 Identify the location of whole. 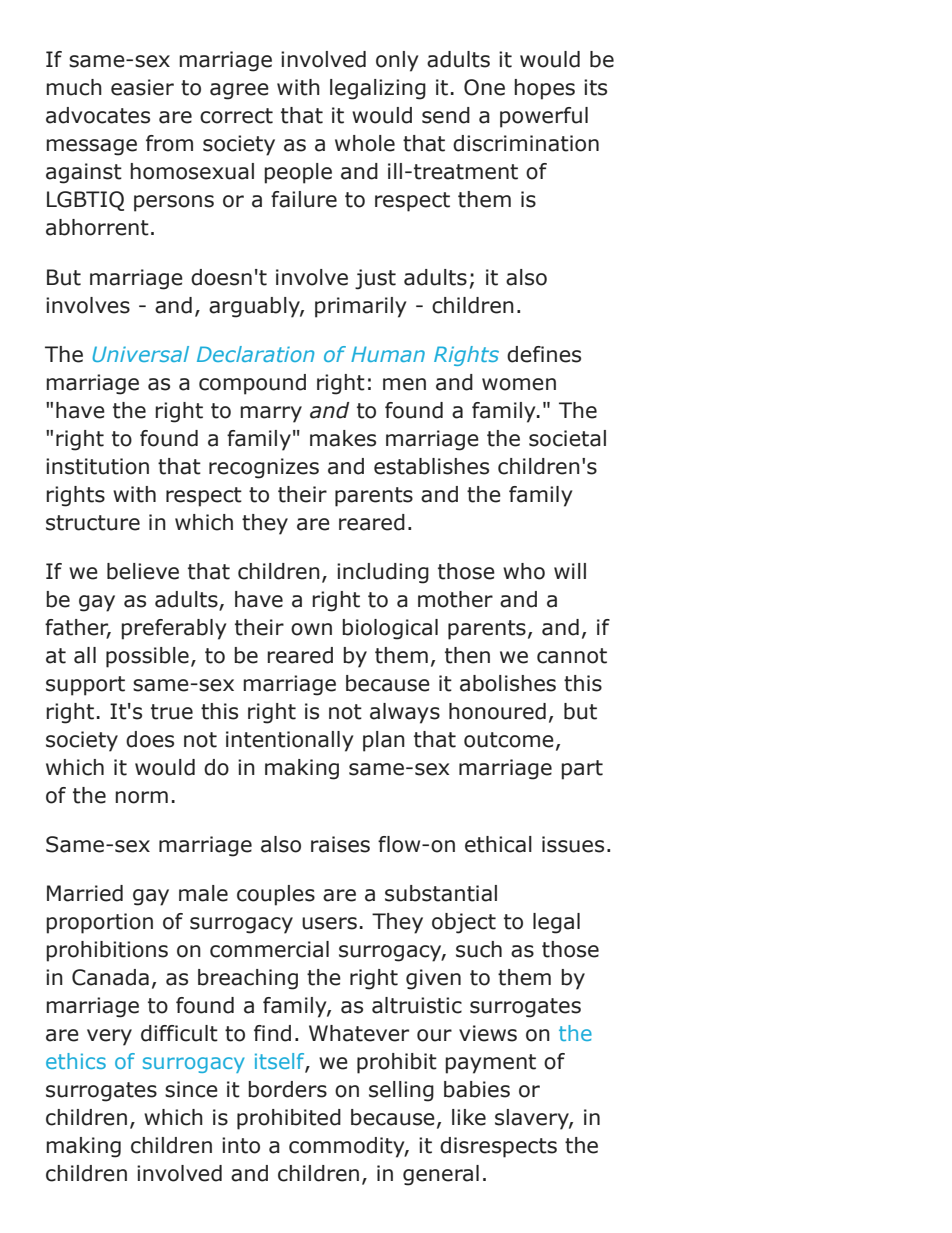
(365, 143).
